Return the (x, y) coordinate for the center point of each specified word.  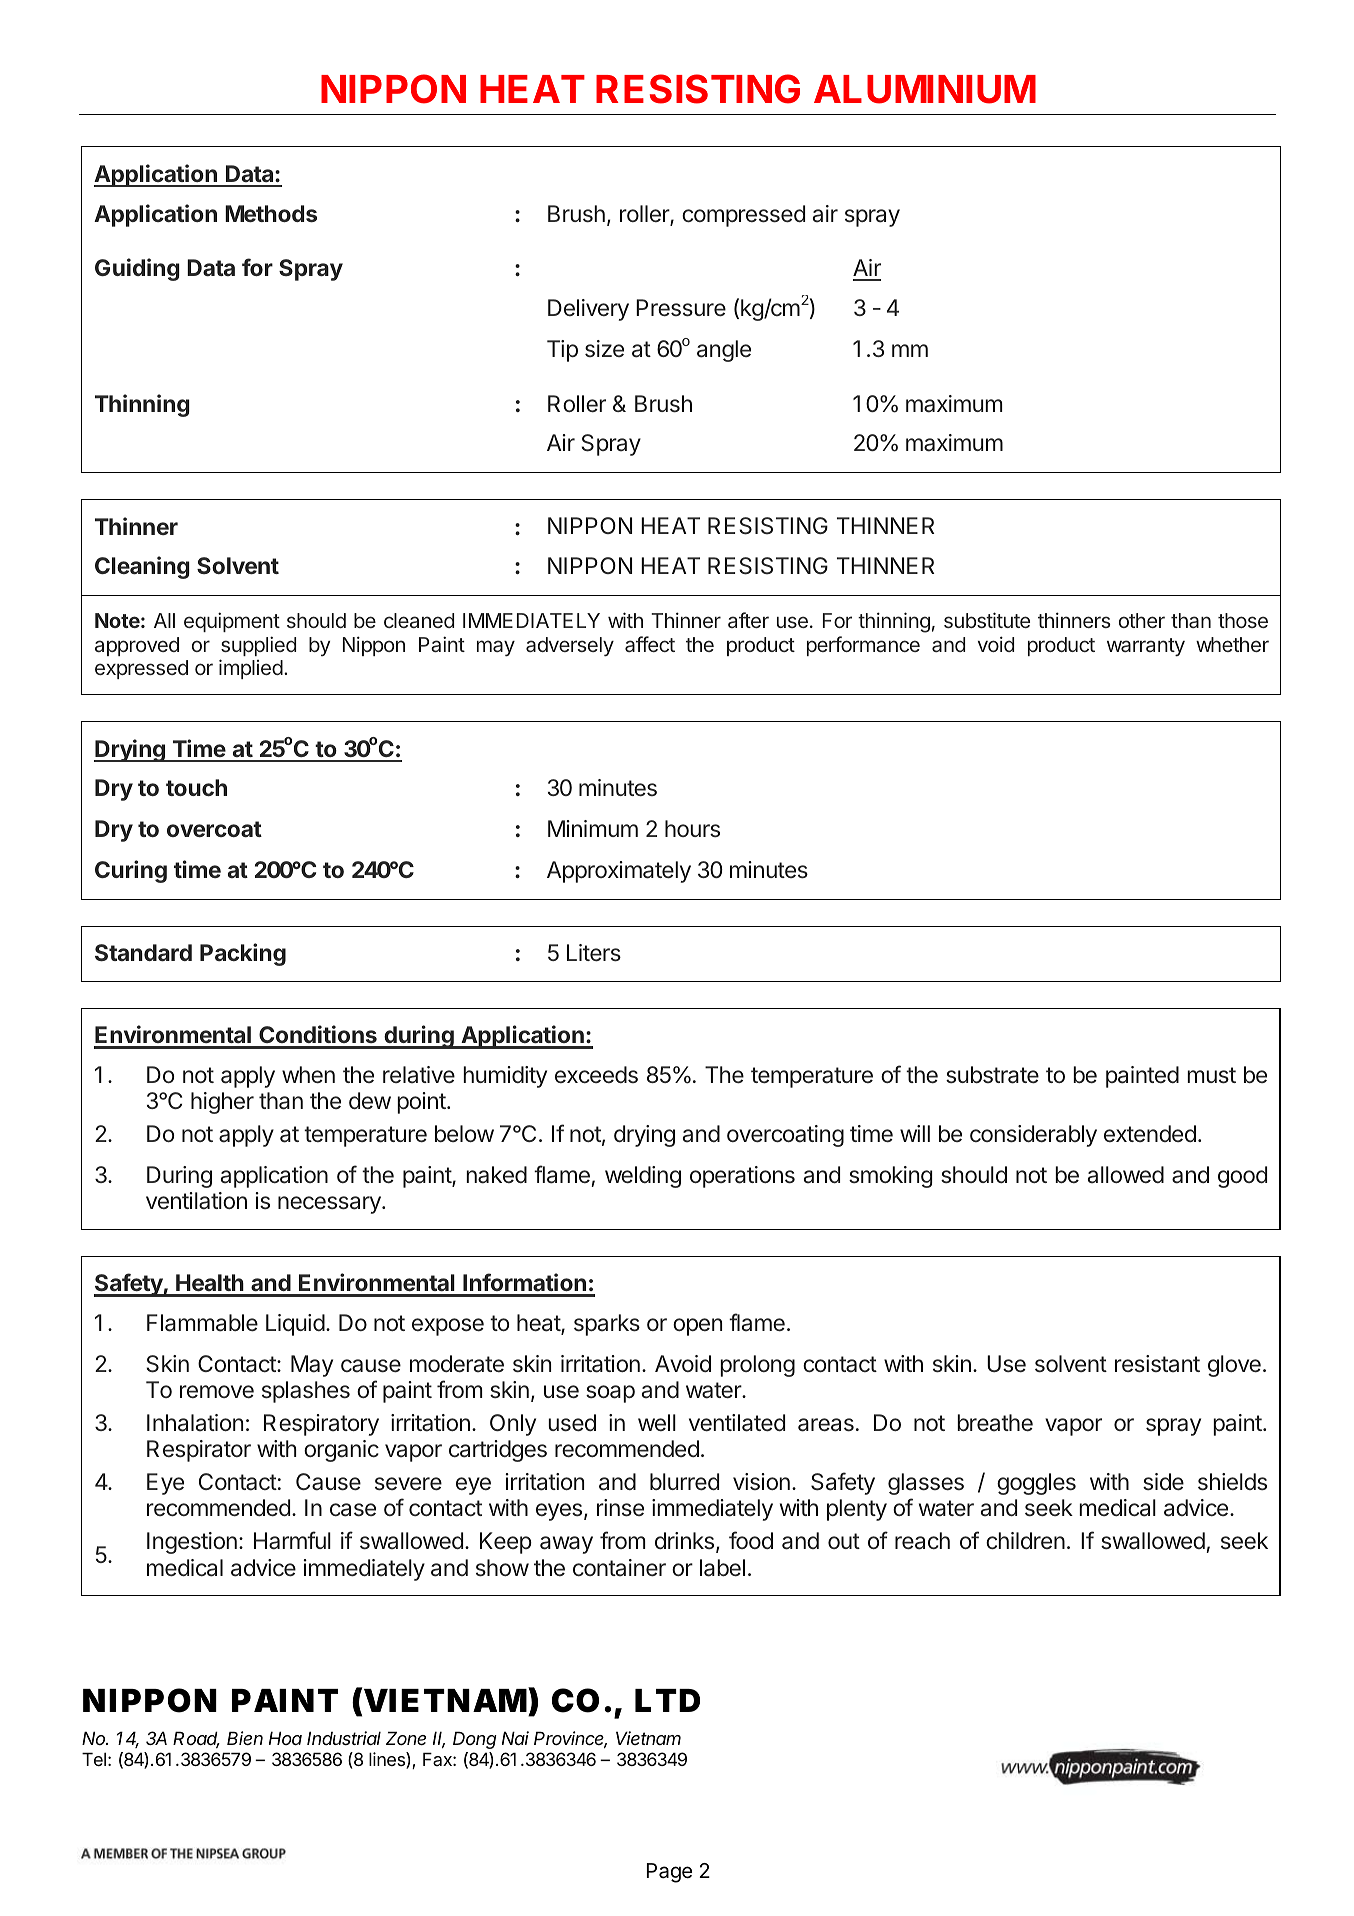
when (308, 1075)
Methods (271, 213)
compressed (743, 216)
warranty (1146, 647)
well (657, 1422)
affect (650, 644)
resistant (1157, 1364)
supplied (258, 646)
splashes (306, 1392)
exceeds (596, 1074)
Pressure (681, 308)
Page (669, 1873)
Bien (245, 1738)
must (1211, 1075)
